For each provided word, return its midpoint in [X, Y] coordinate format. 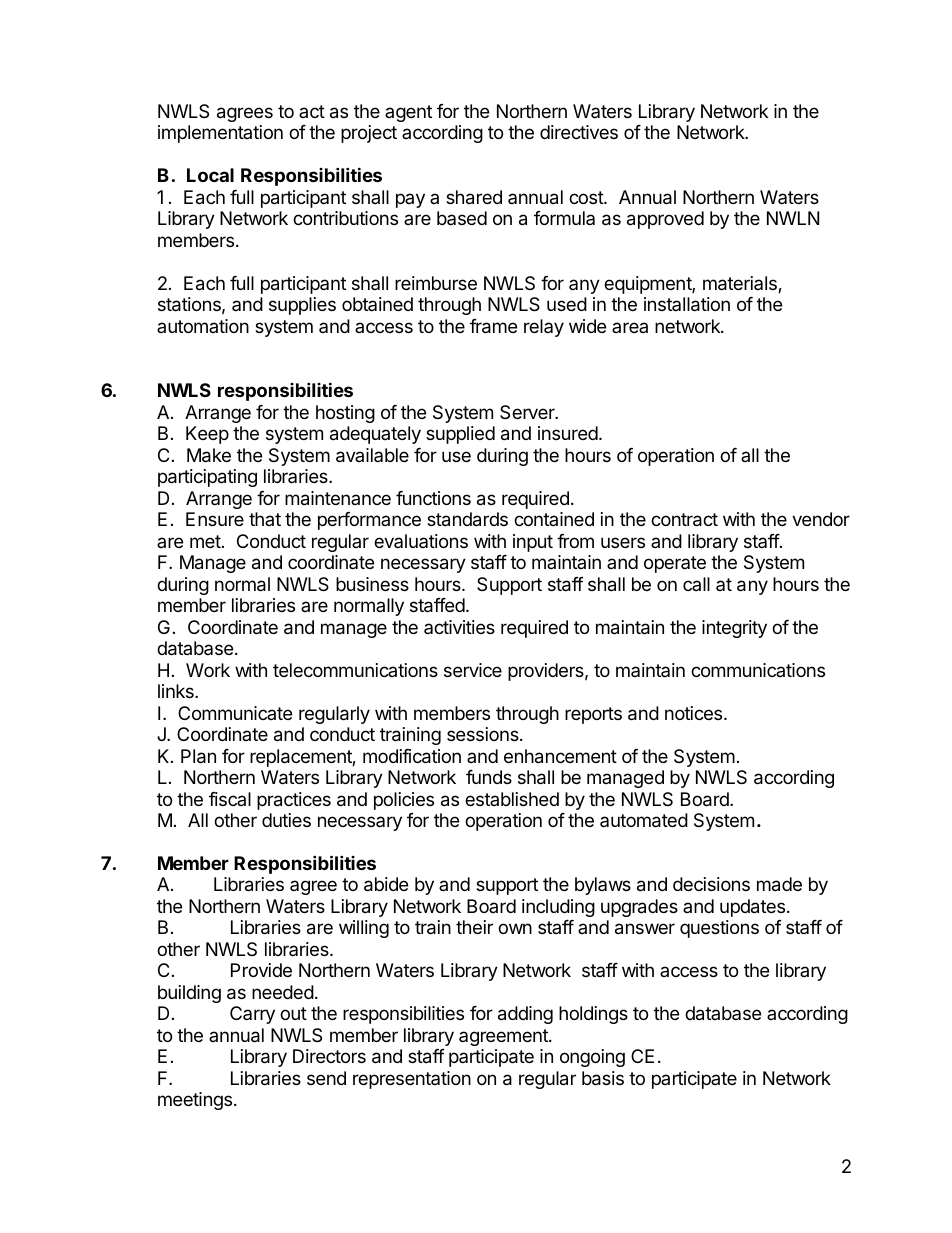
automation [203, 326]
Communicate [235, 713]
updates [752, 908]
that [265, 519]
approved [665, 220]
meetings [196, 1101]
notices [695, 713]
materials [741, 284]
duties [286, 820]
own [515, 928]
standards [467, 519]
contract [684, 520]
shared [474, 197]
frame [493, 326]
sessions [484, 734]
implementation [220, 134]
